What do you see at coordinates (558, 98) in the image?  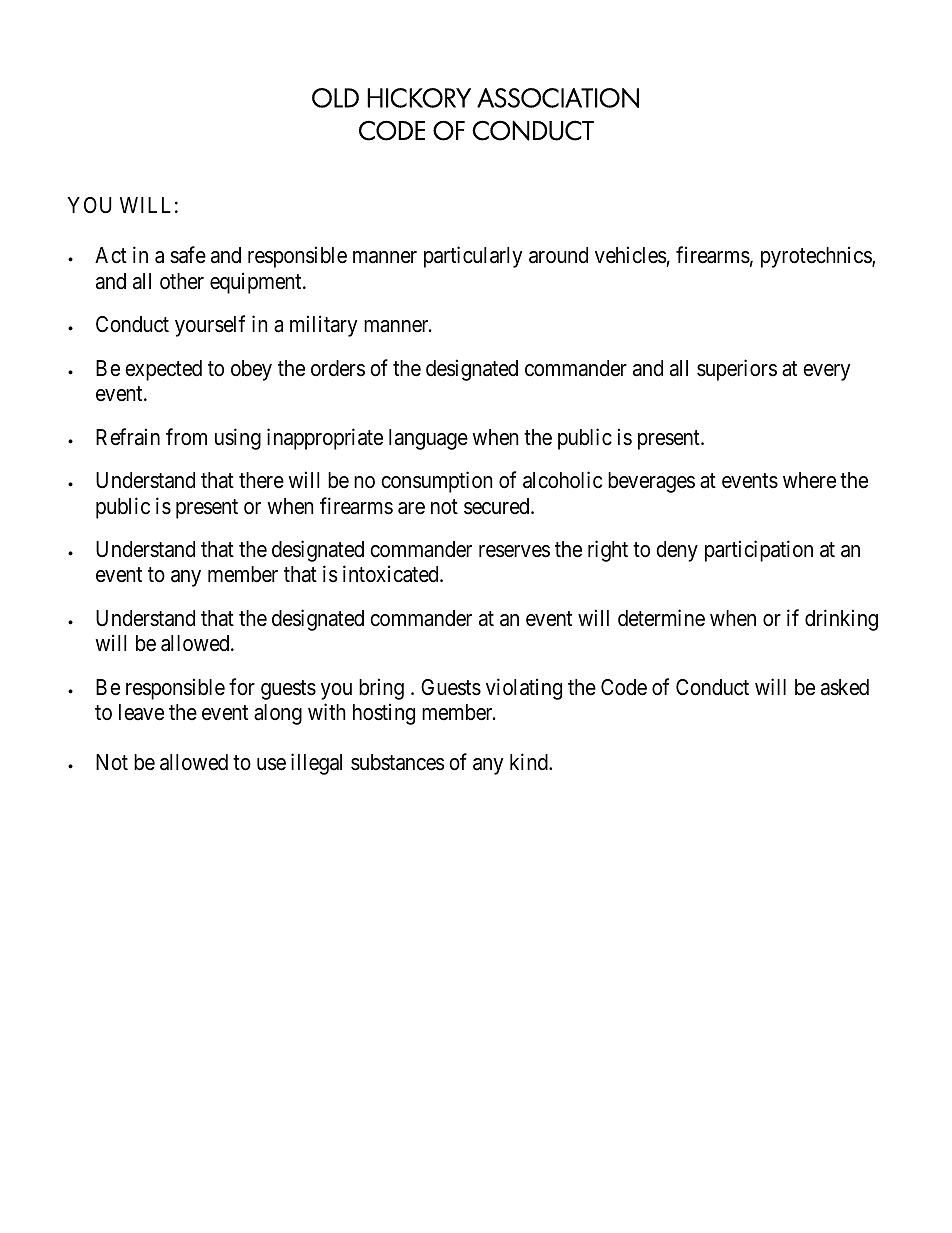 I see `ASSOCIATION` at bounding box center [558, 98].
